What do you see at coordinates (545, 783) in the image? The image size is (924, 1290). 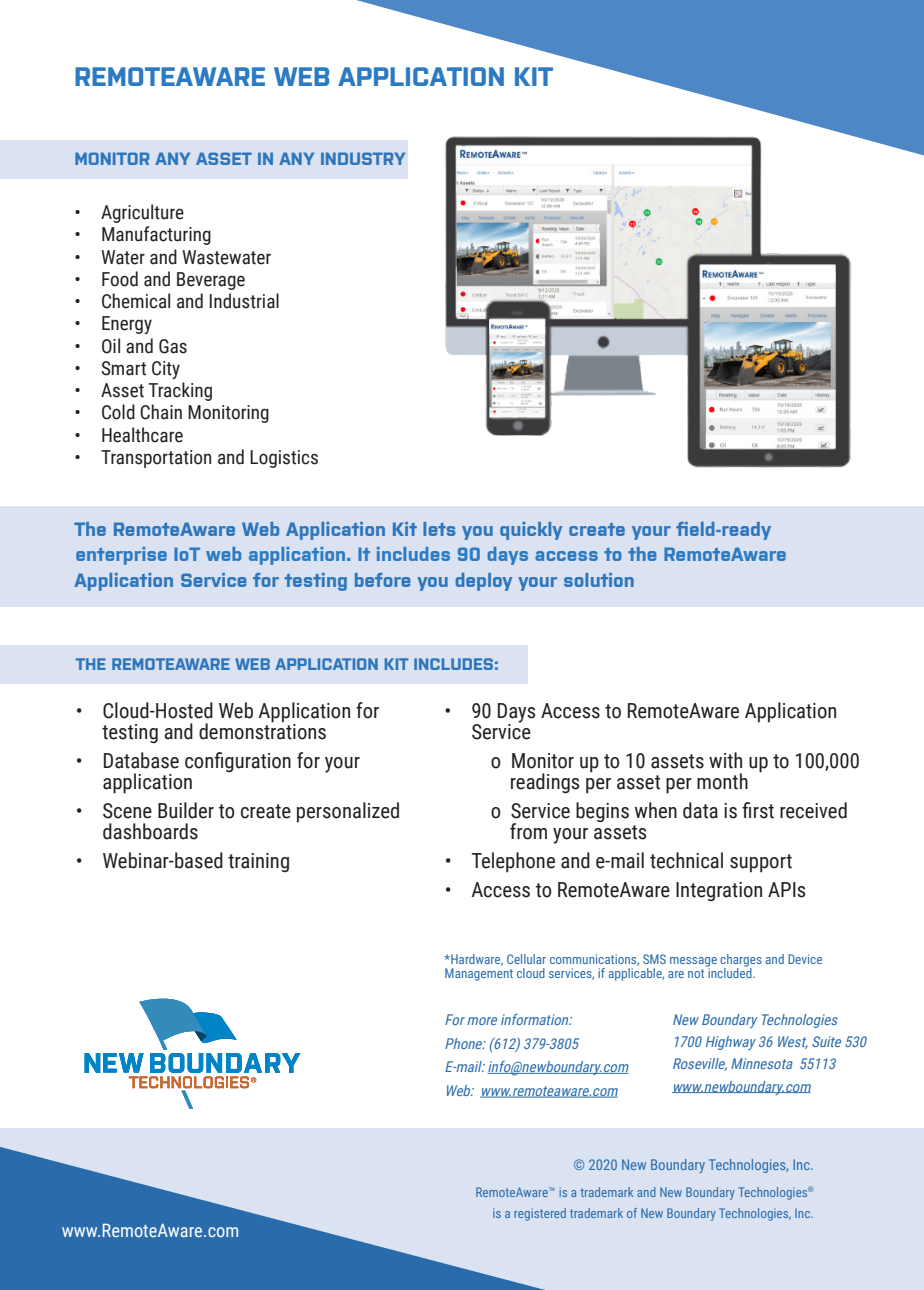 I see `readings` at bounding box center [545, 783].
